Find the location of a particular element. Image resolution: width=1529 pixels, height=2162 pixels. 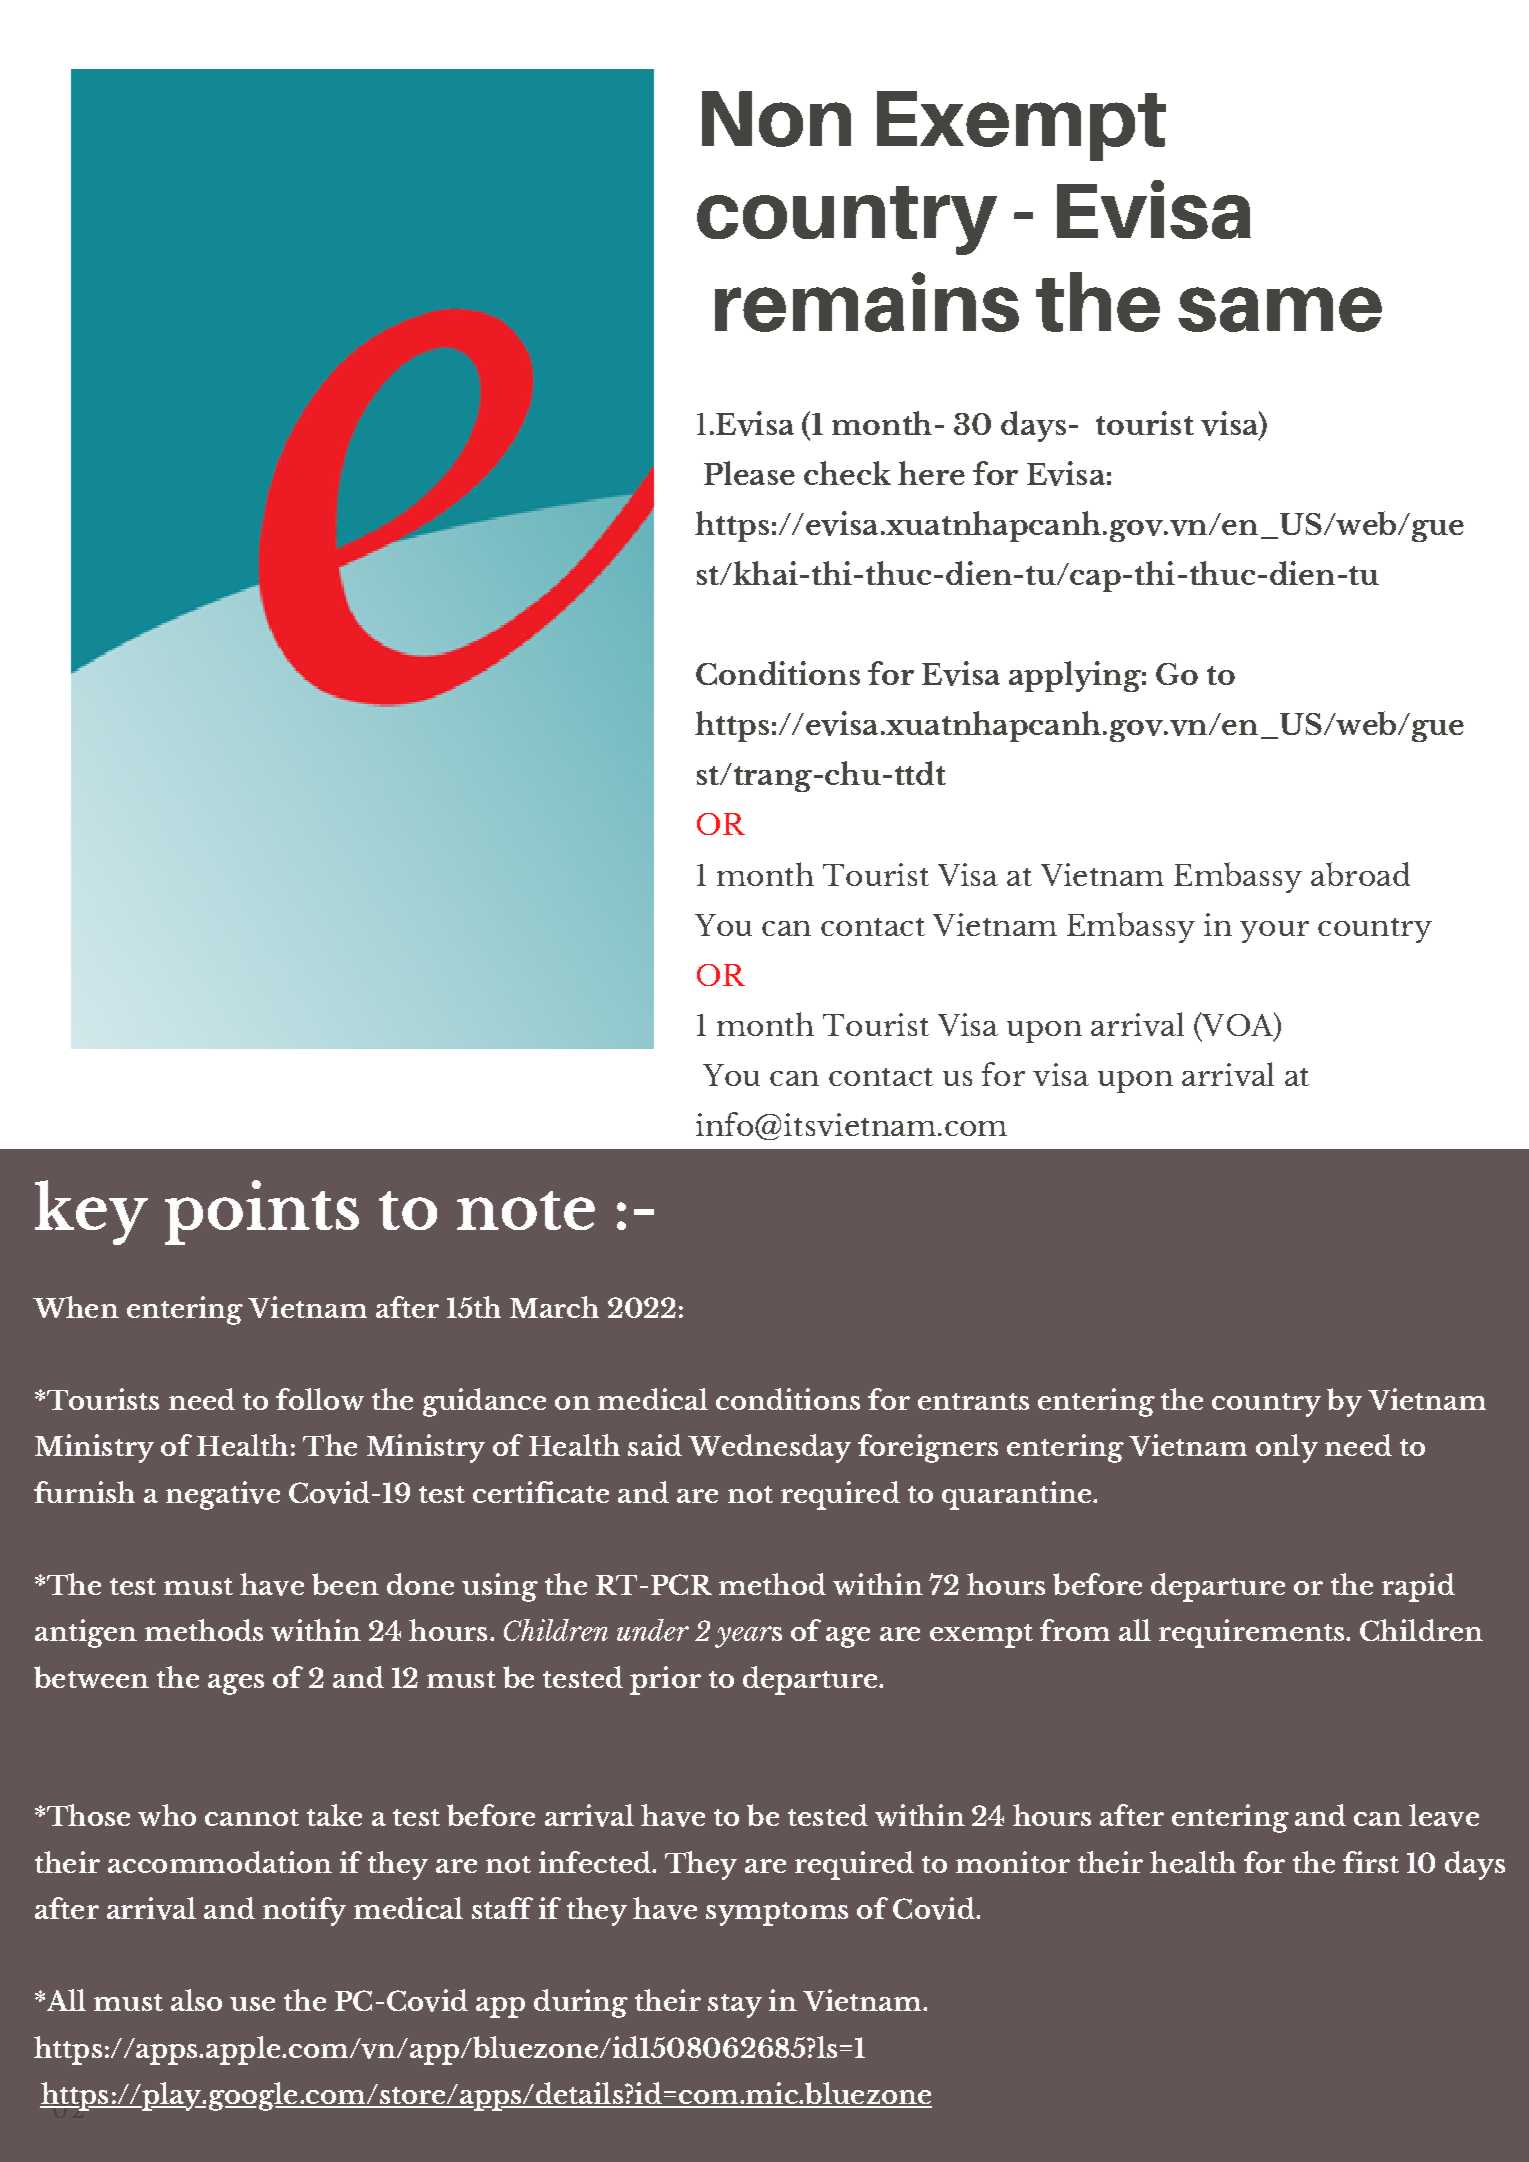

Non is located at coordinates (776, 119).
